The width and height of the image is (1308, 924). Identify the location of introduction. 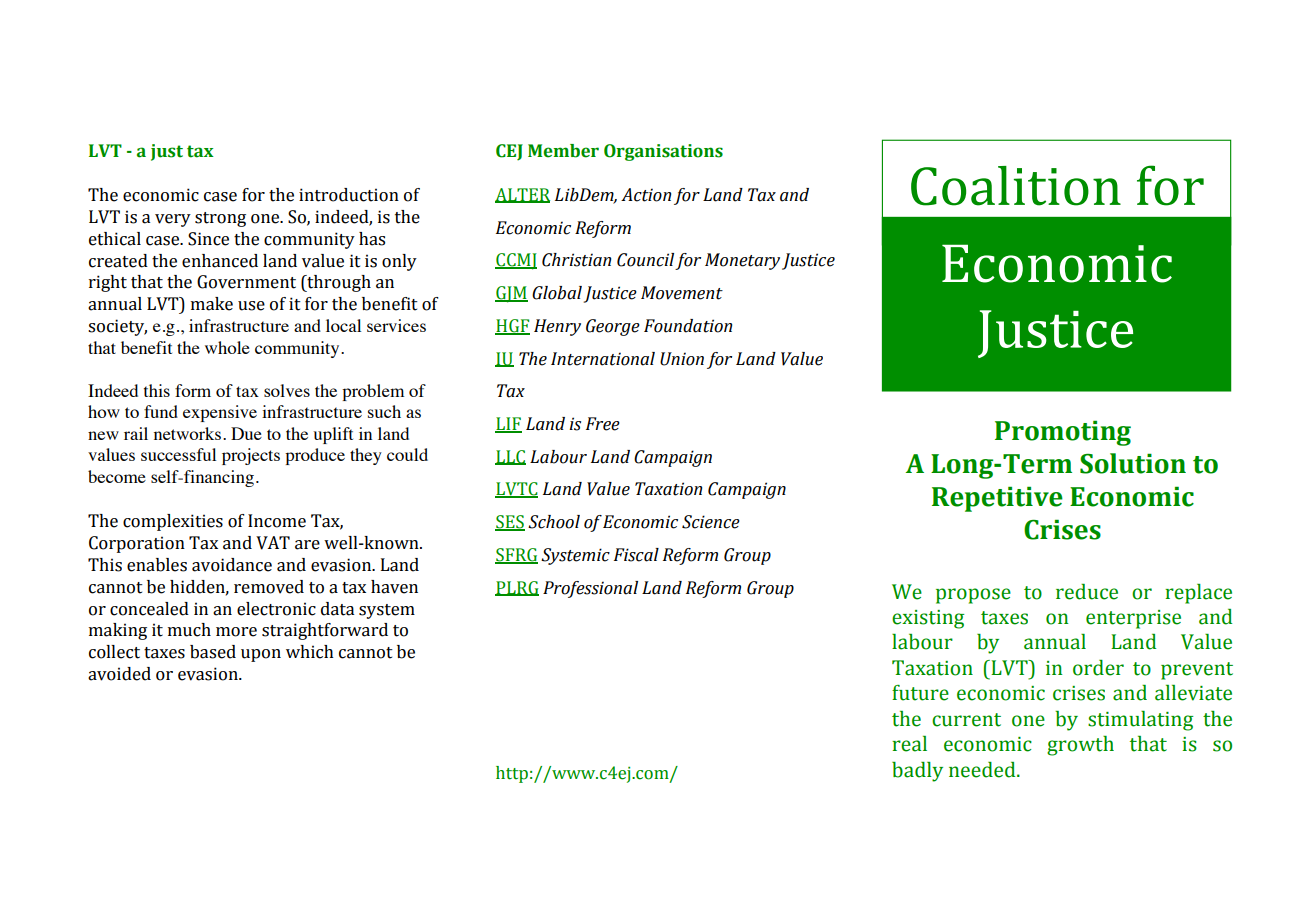
(349, 195).
